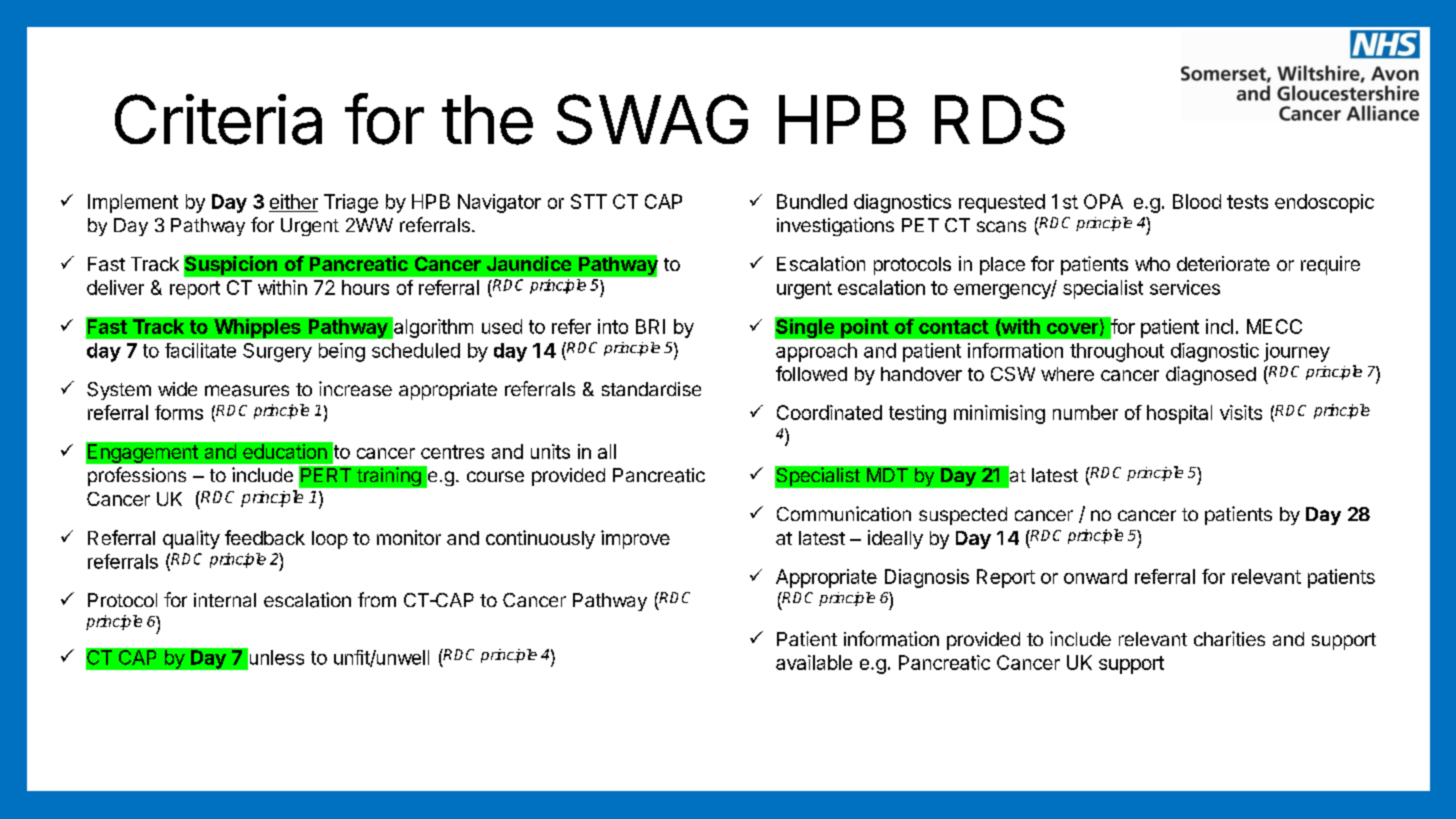 This screenshot has width=1456, height=819. I want to click on BRI, so click(650, 326).
